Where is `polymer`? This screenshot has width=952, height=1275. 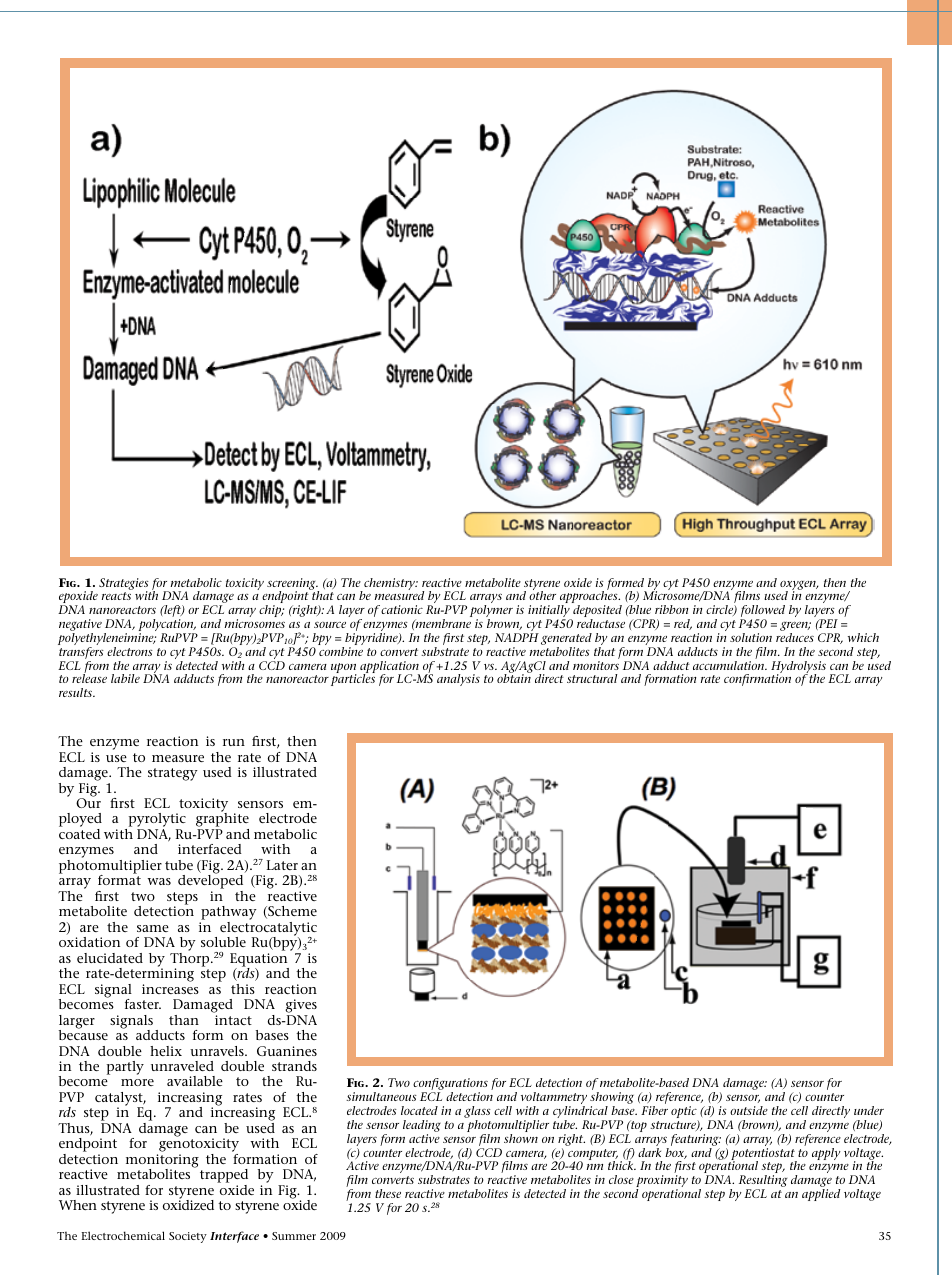
polymer is located at coordinates (491, 612).
